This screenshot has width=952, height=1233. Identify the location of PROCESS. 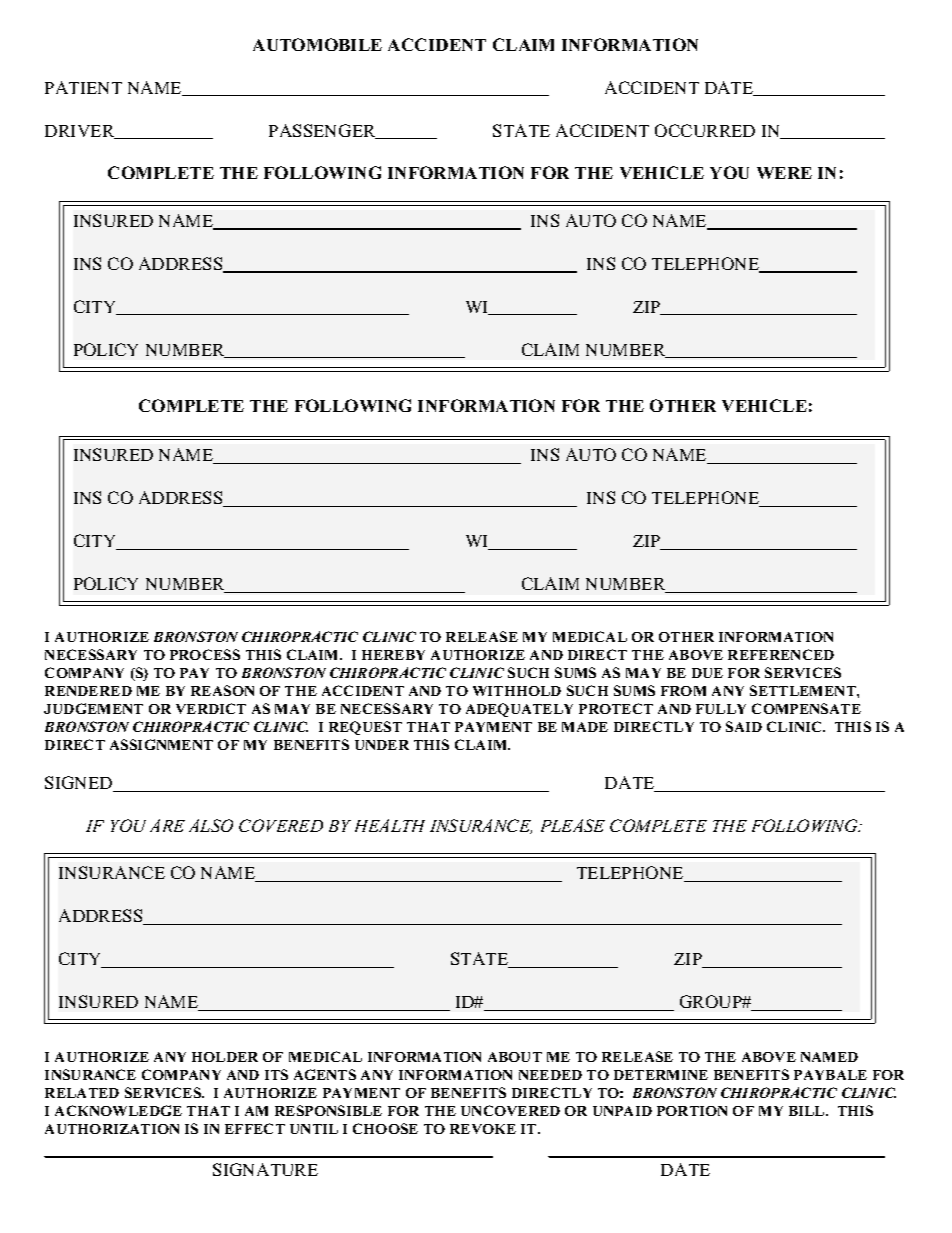
(205, 654).
